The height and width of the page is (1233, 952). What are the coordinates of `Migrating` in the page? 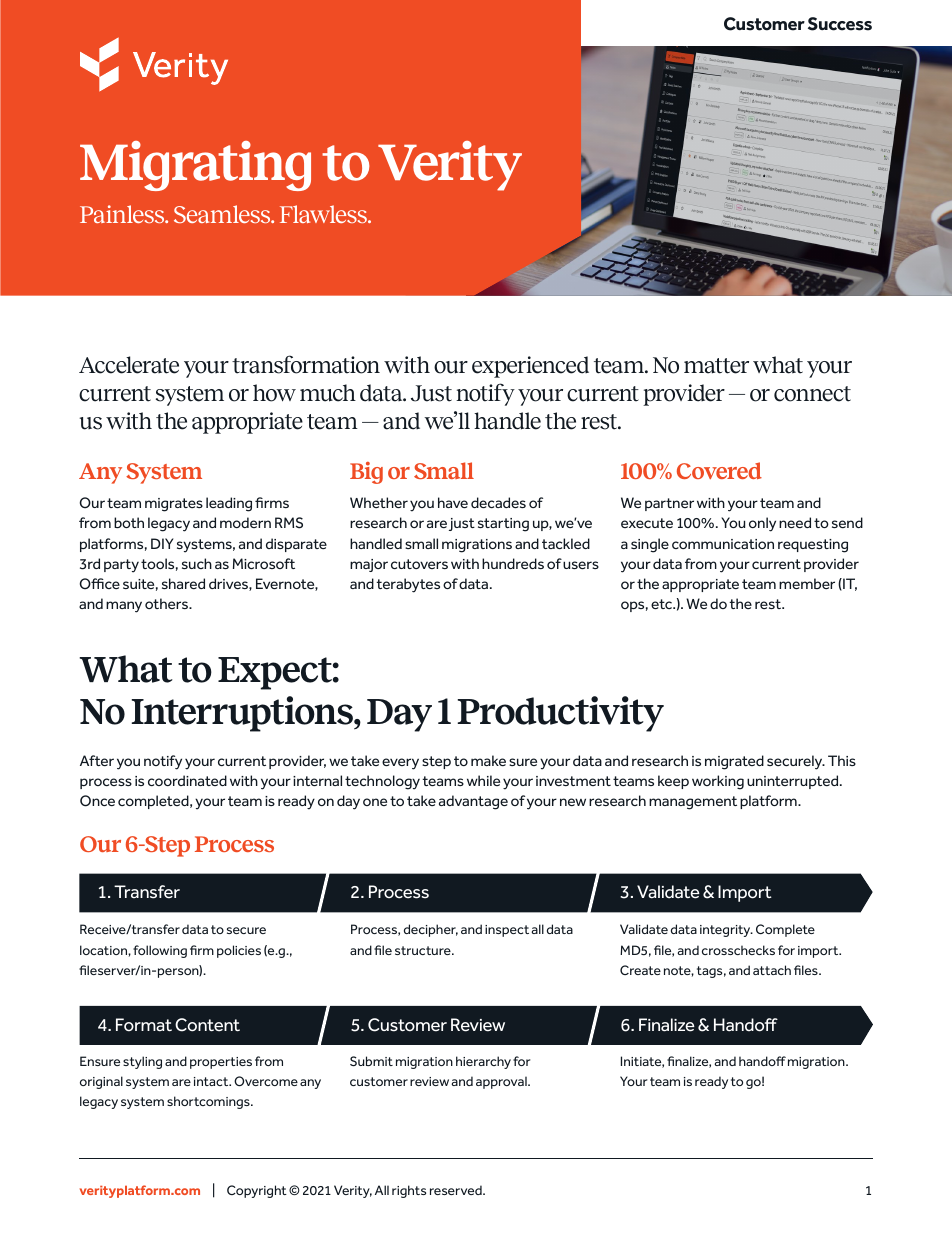 It's located at (195, 166).
